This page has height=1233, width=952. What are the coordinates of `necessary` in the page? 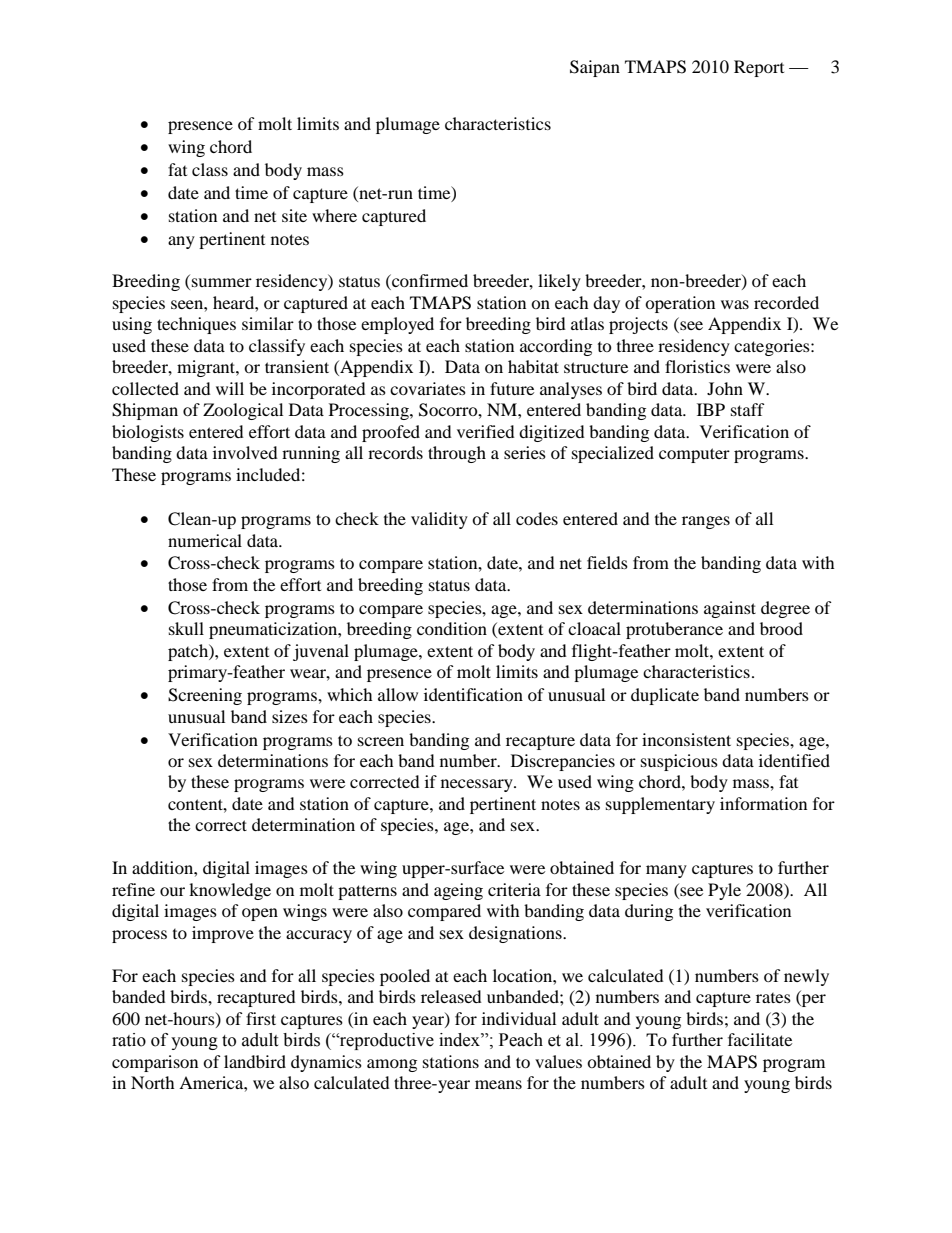 It's located at (478, 785).
